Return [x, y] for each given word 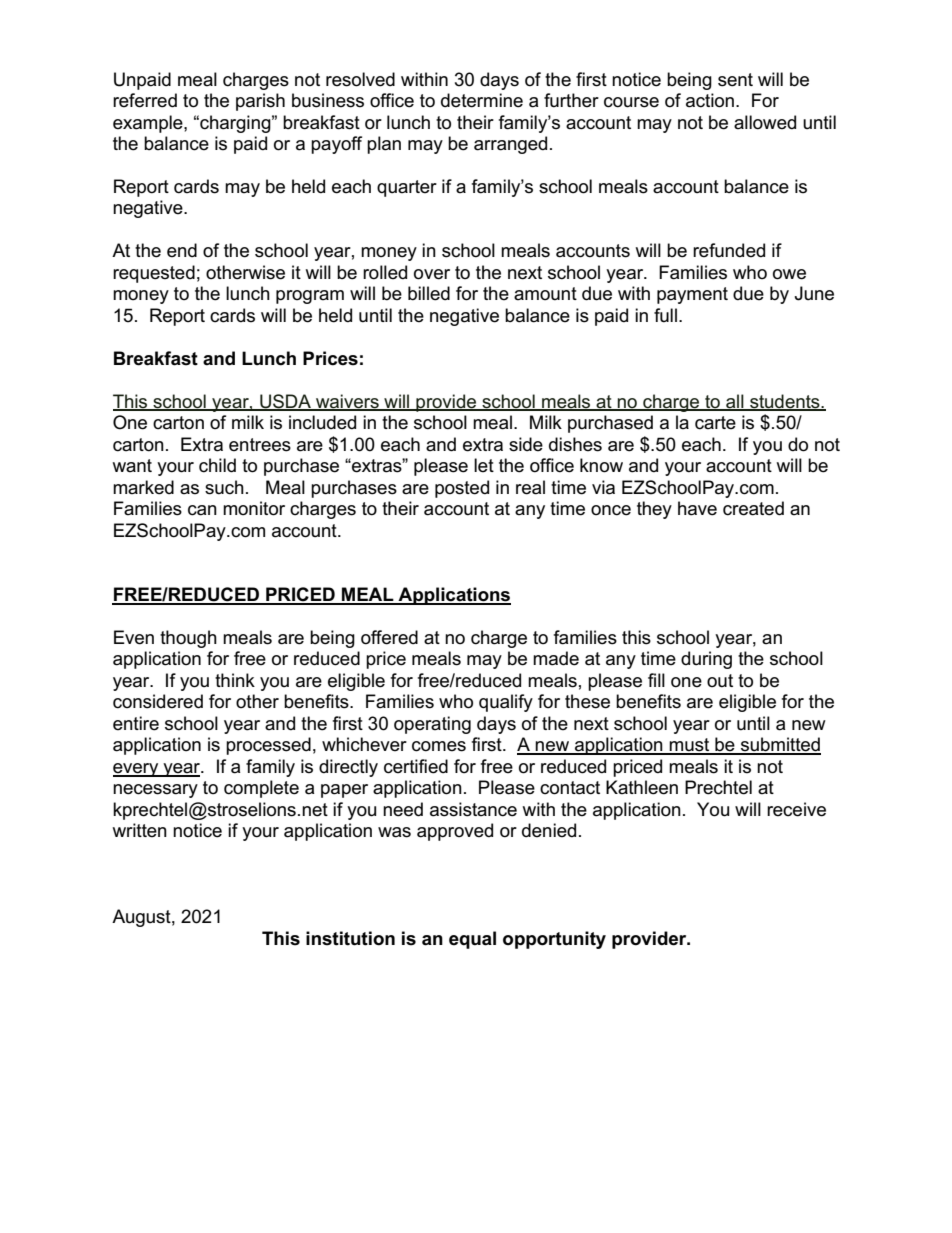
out [720, 681]
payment [692, 295]
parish [260, 102]
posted [462, 489]
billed [429, 293]
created [753, 508]
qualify [506, 703]
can [202, 510]
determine [482, 100]
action [710, 100]
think [235, 680]
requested [154, 274]
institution [350, 938]
